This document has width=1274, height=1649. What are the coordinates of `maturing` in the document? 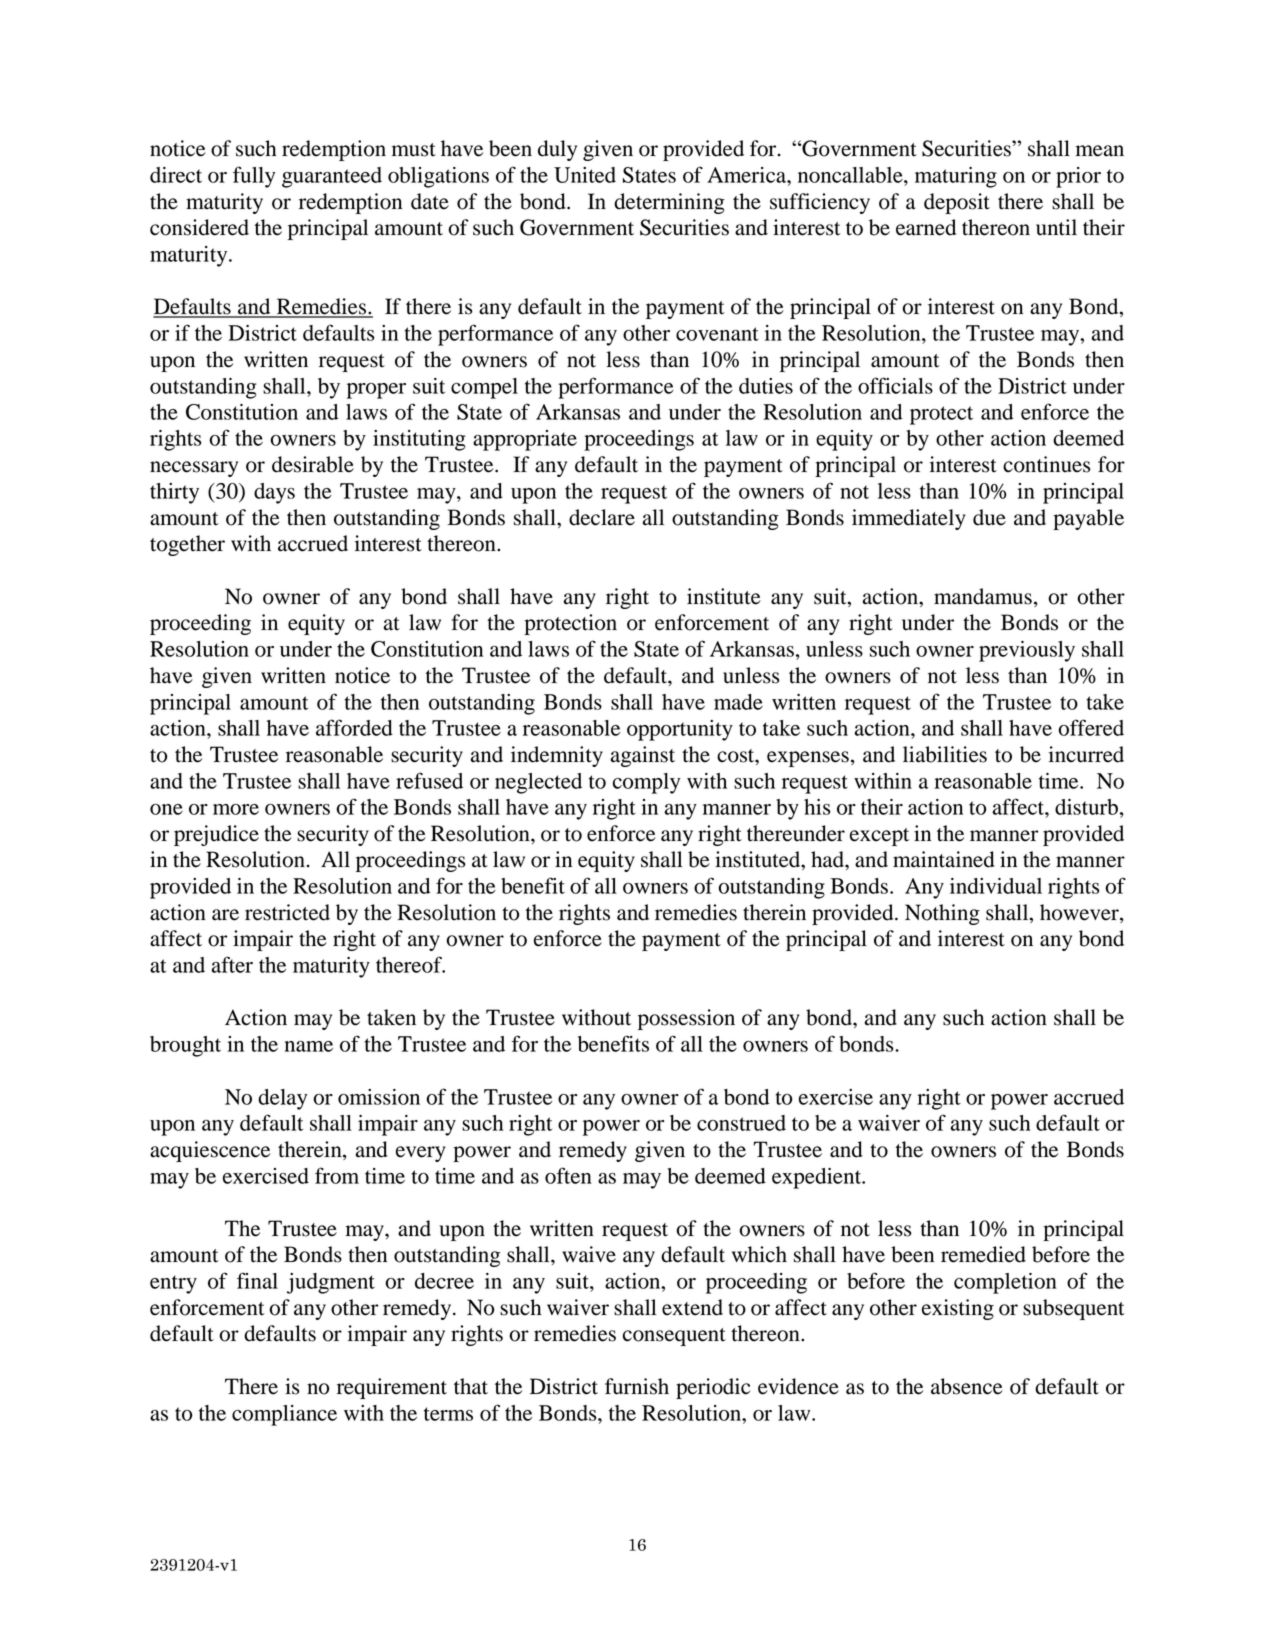 It's located at (956, 177).
